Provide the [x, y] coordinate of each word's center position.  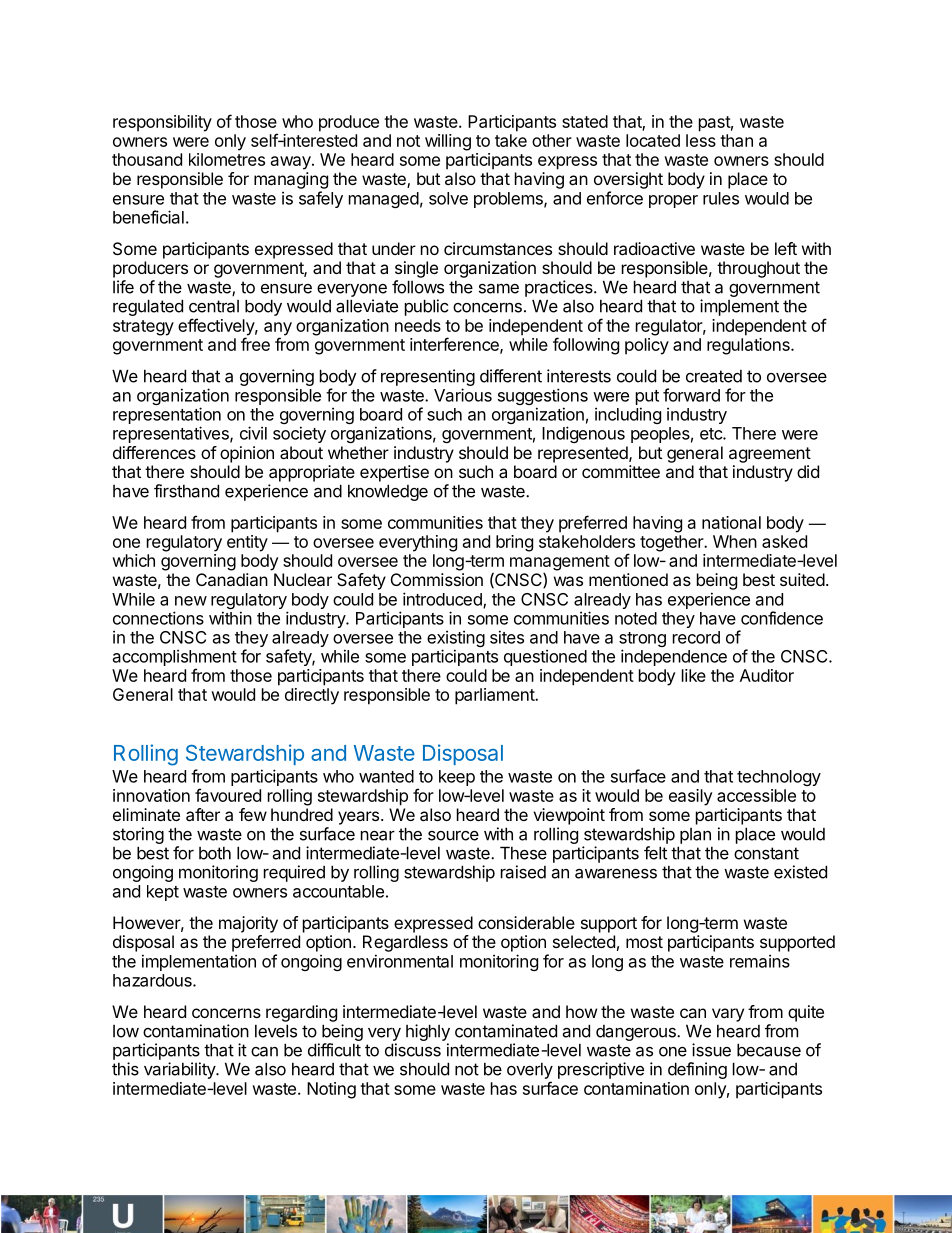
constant [766, 853]
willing [448, 142]
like [694, 675]
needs [418, 325]
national [731, 522]
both [215, 853]
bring [514, 543]
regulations [749, 346]
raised [523, 872]
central [214, 306]
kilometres [227, 159]
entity [247, 543]
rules [721, 198]
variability [180, 1070]
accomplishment [175, 659]
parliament [495, 696]
